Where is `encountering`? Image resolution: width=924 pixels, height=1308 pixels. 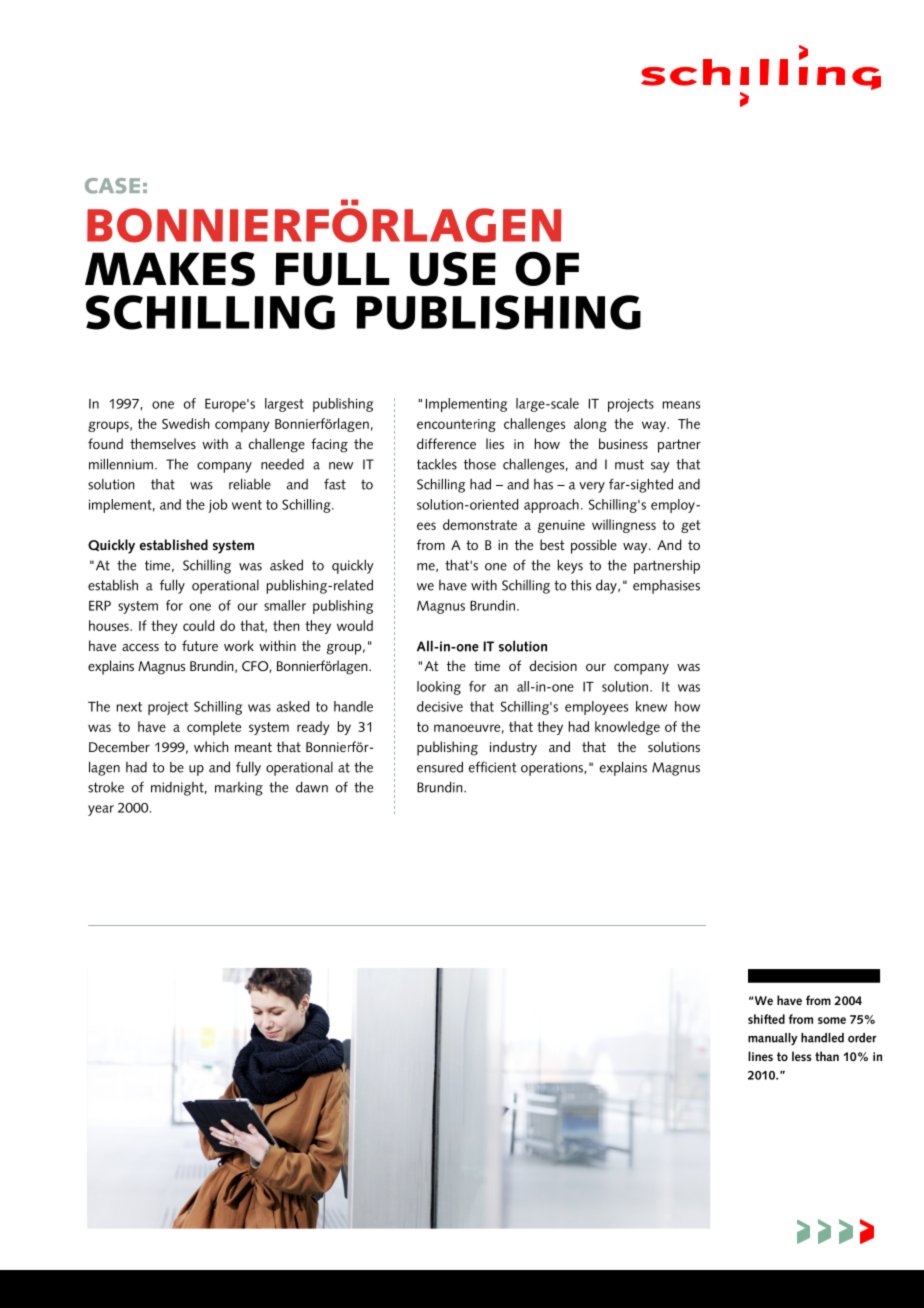
encountering is located at coordinates (456, 425).
